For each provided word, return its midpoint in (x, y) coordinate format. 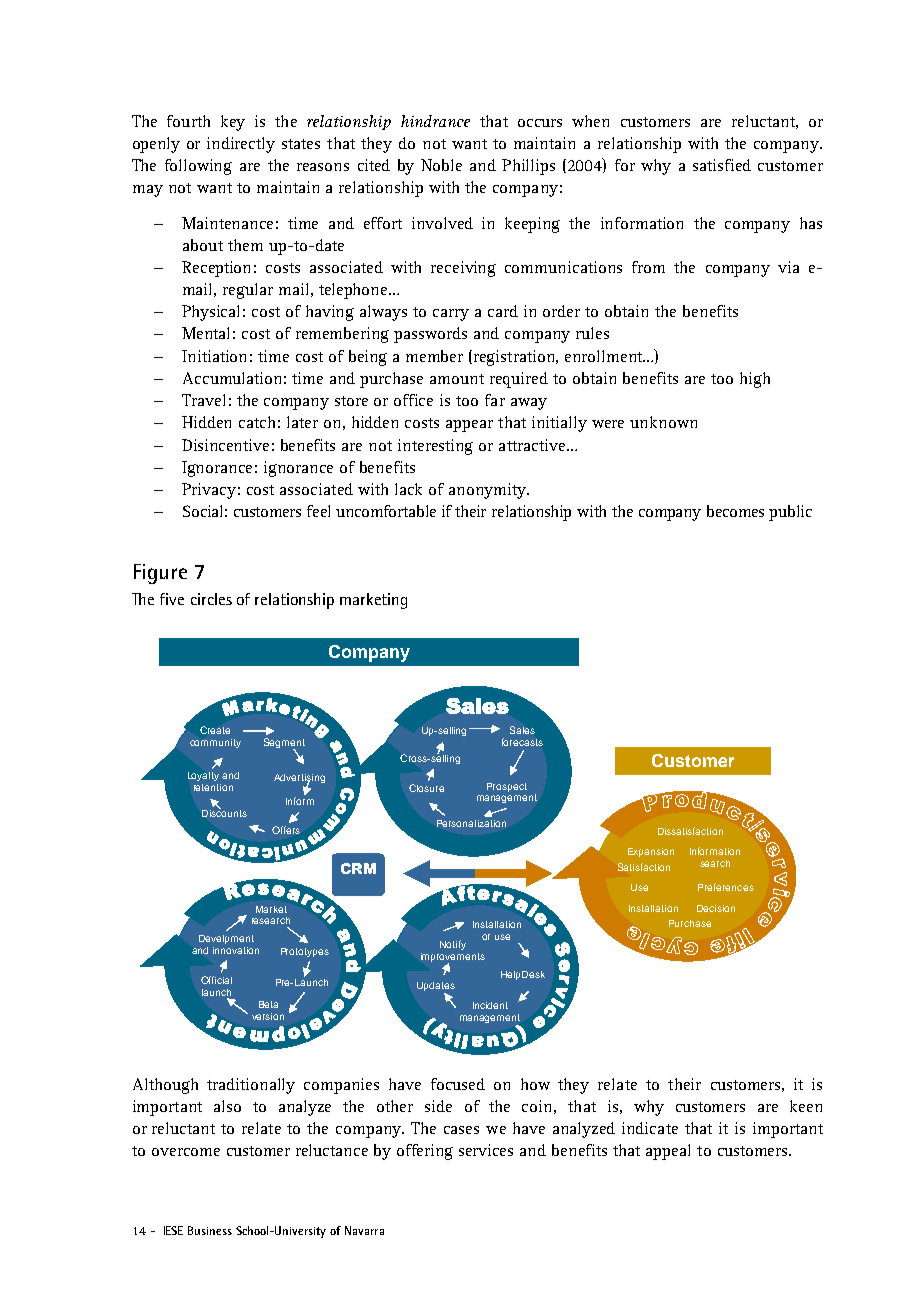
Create (215, 730)
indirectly (241, 145)
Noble (441, 165)
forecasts (522, 742)
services (486, 1150)
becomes (735, 511)
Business (210, 1230)
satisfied (722, 165)
